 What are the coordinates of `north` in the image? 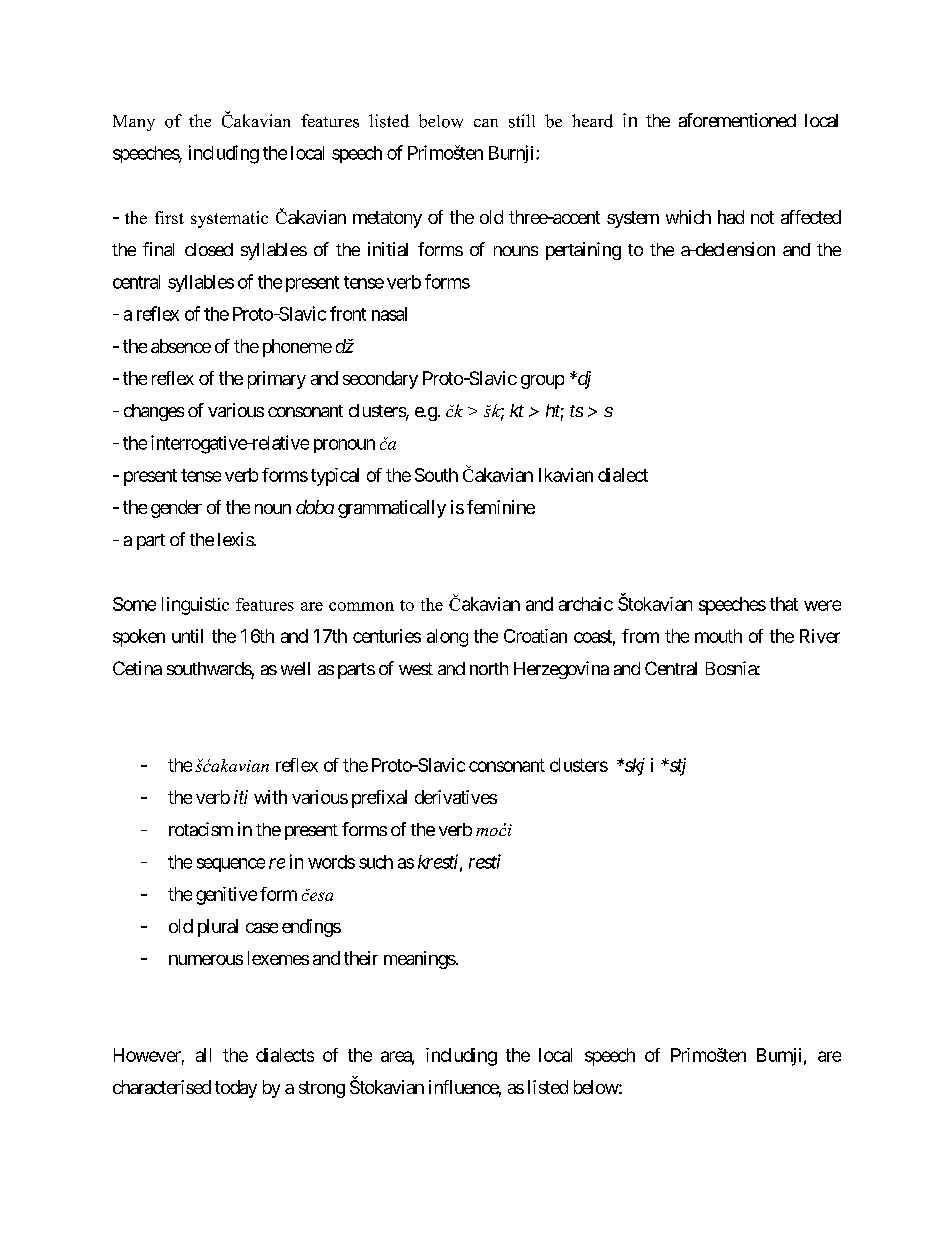 It's located at (489, 668).
